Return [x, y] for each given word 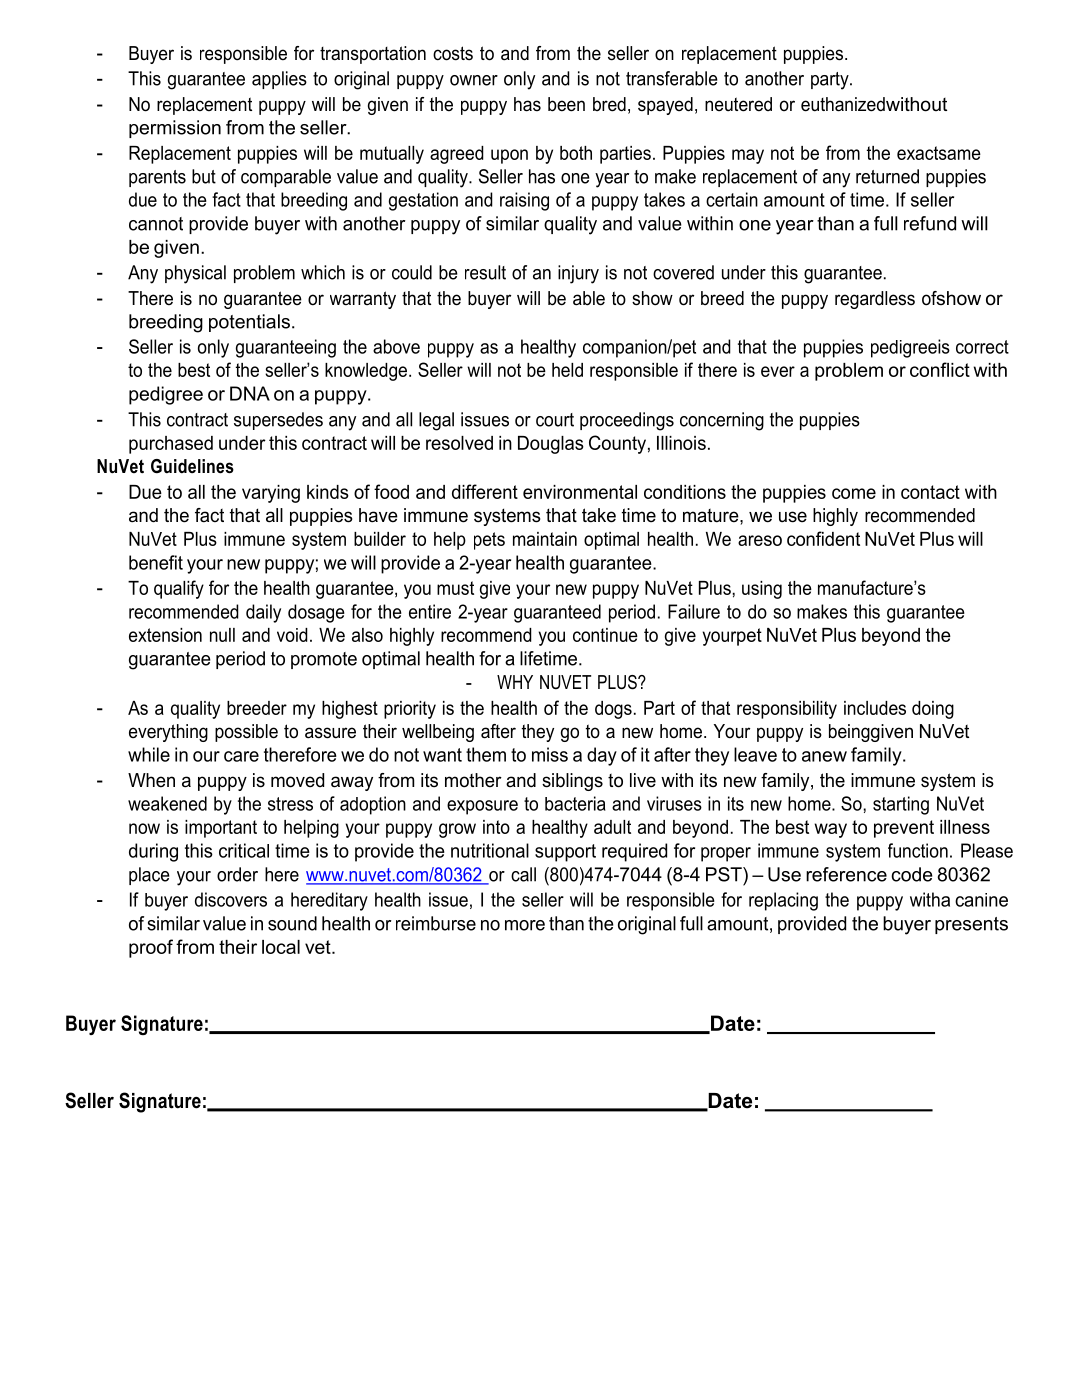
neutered [738, 104]
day [602, 756]
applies [279, 80]
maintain [545, 539]
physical [195, 274]
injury [578, 274]
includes [875, 708]
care [241, 756]
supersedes [278, 421]
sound [292, 923]
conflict [940, 369]
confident [823, 538]
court [555, 420]
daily [263, 613]
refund [930, 223]
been [566, 104]
